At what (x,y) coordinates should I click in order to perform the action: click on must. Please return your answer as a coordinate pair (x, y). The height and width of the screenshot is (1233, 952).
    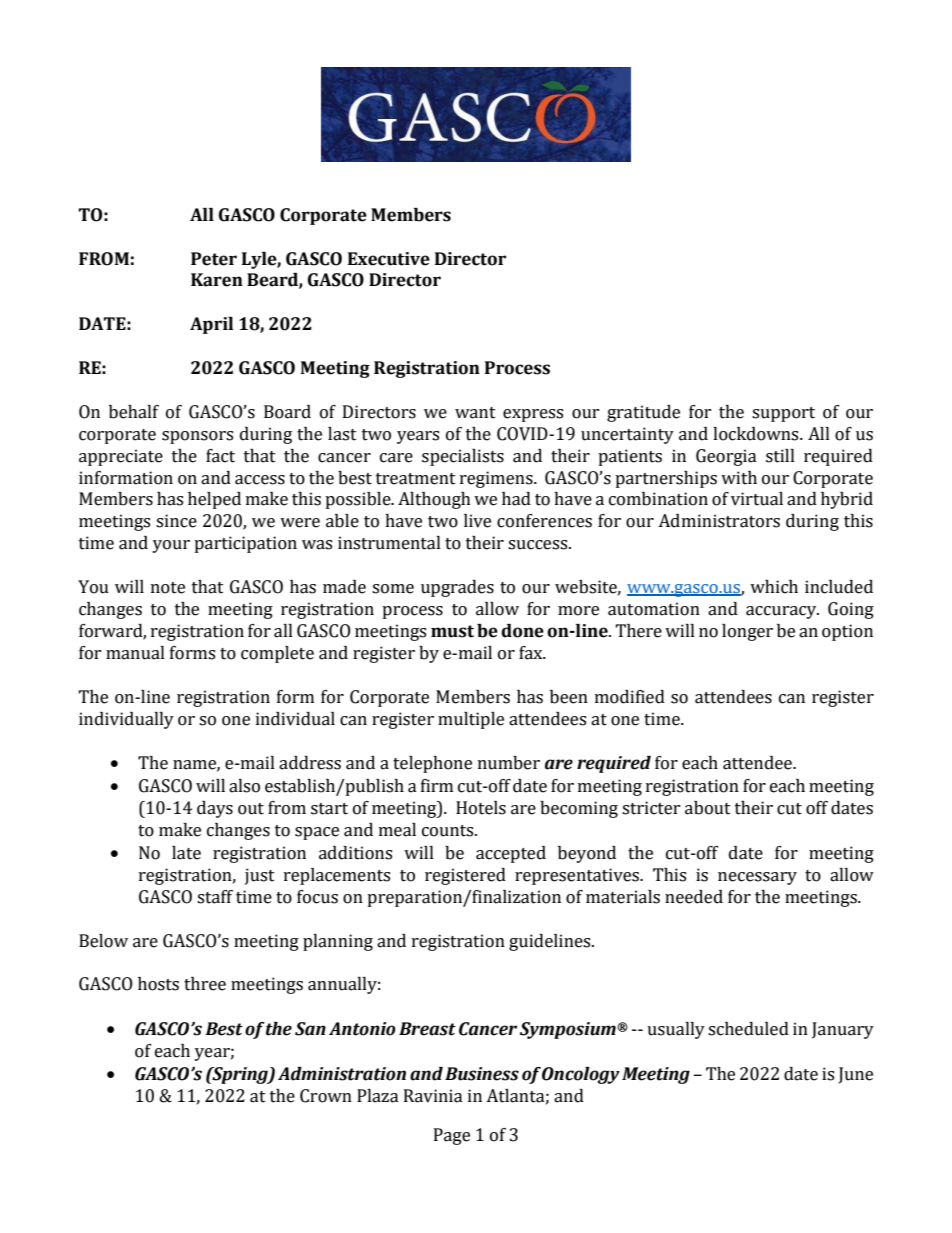
    Looking at the image, I should click on (452, 631).
